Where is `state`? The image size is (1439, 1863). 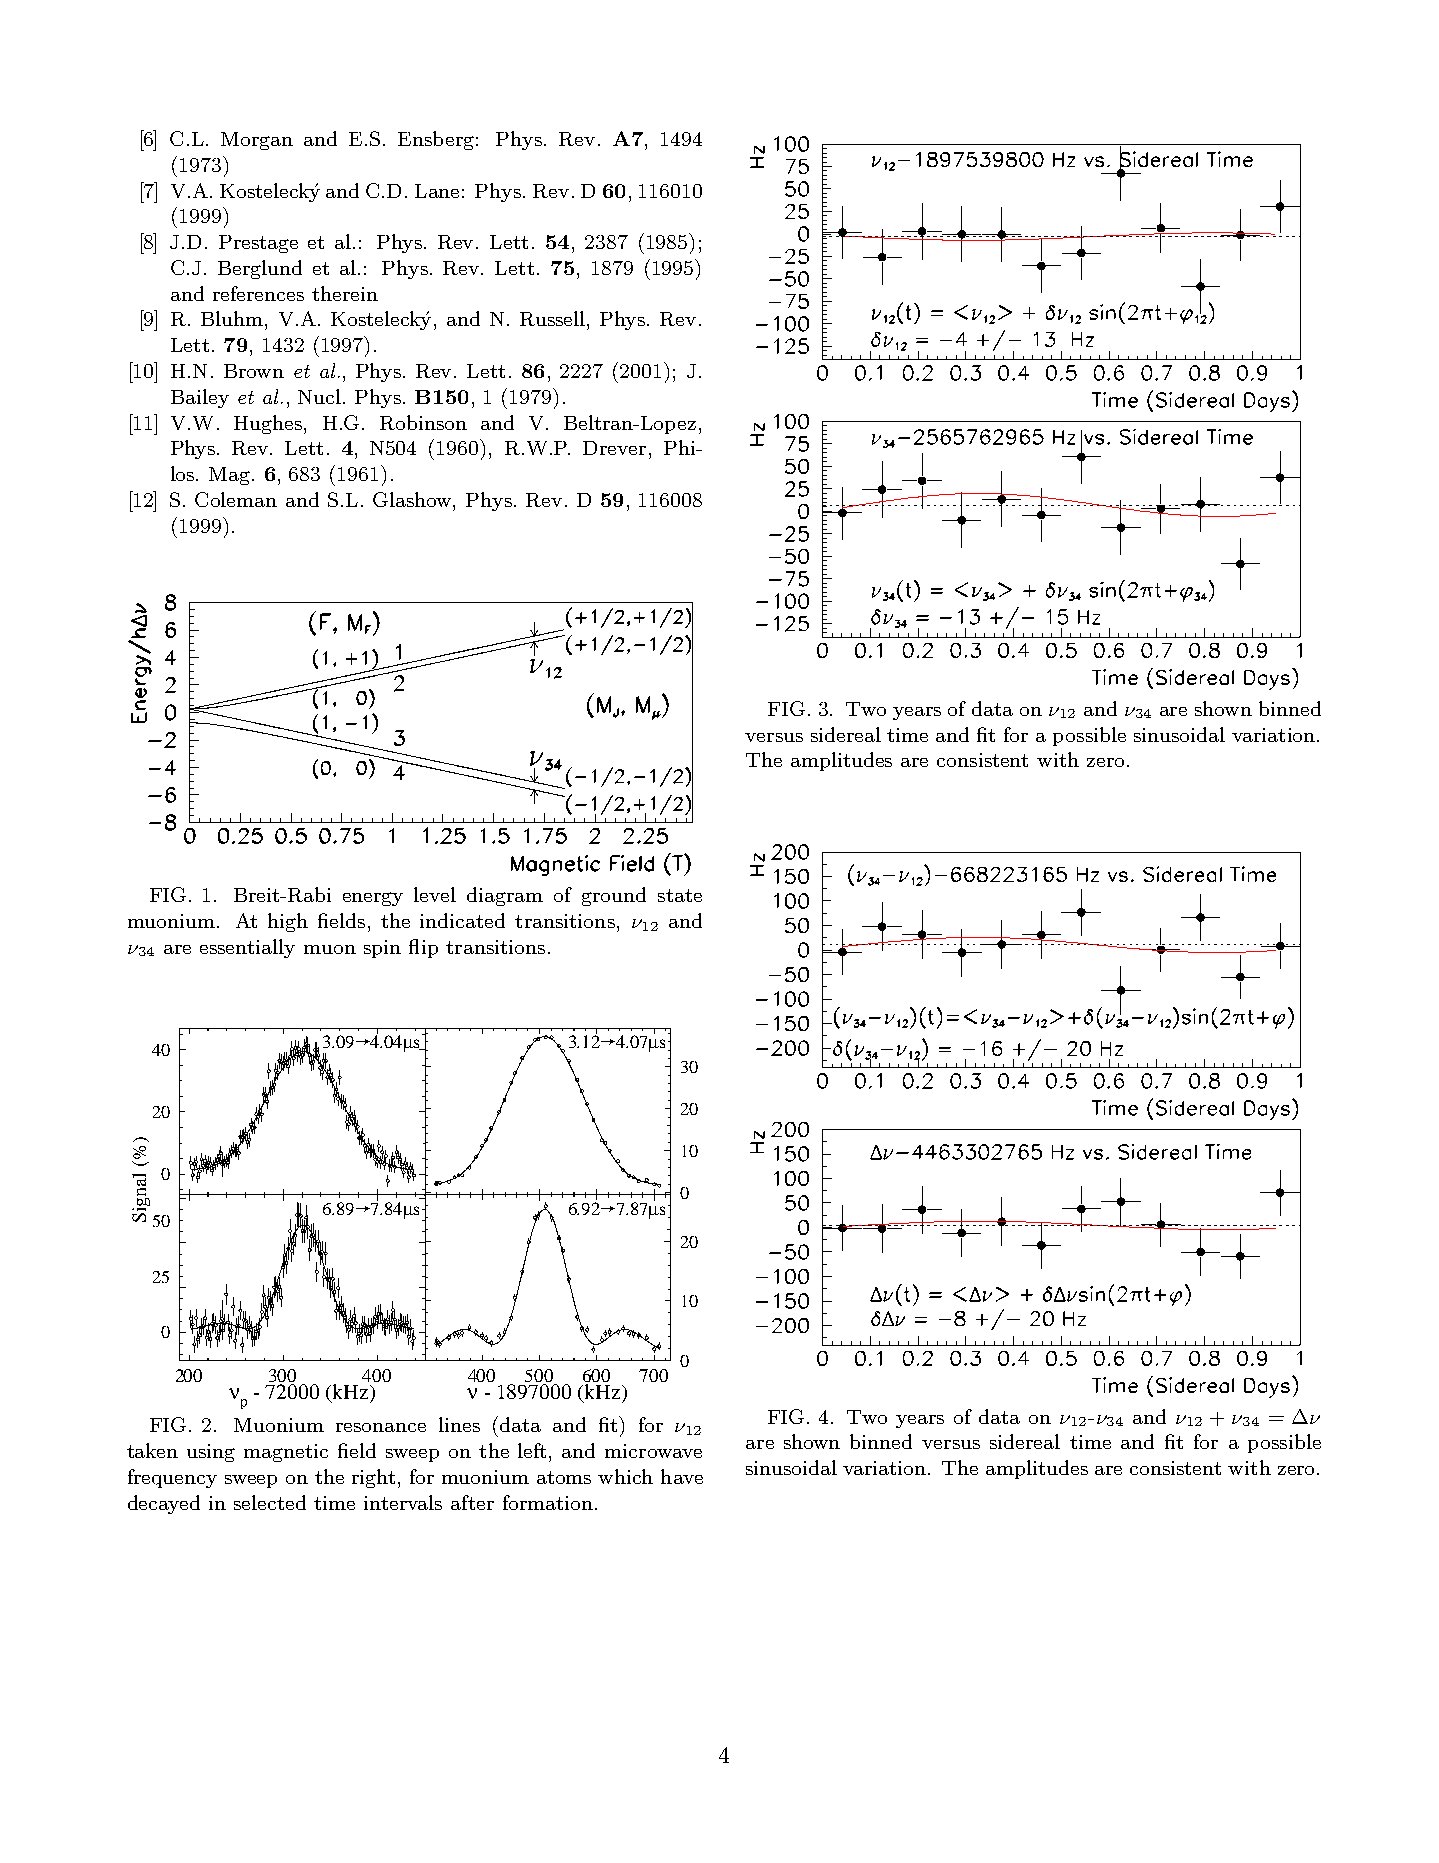
state is located at coordinates (680, 895).
